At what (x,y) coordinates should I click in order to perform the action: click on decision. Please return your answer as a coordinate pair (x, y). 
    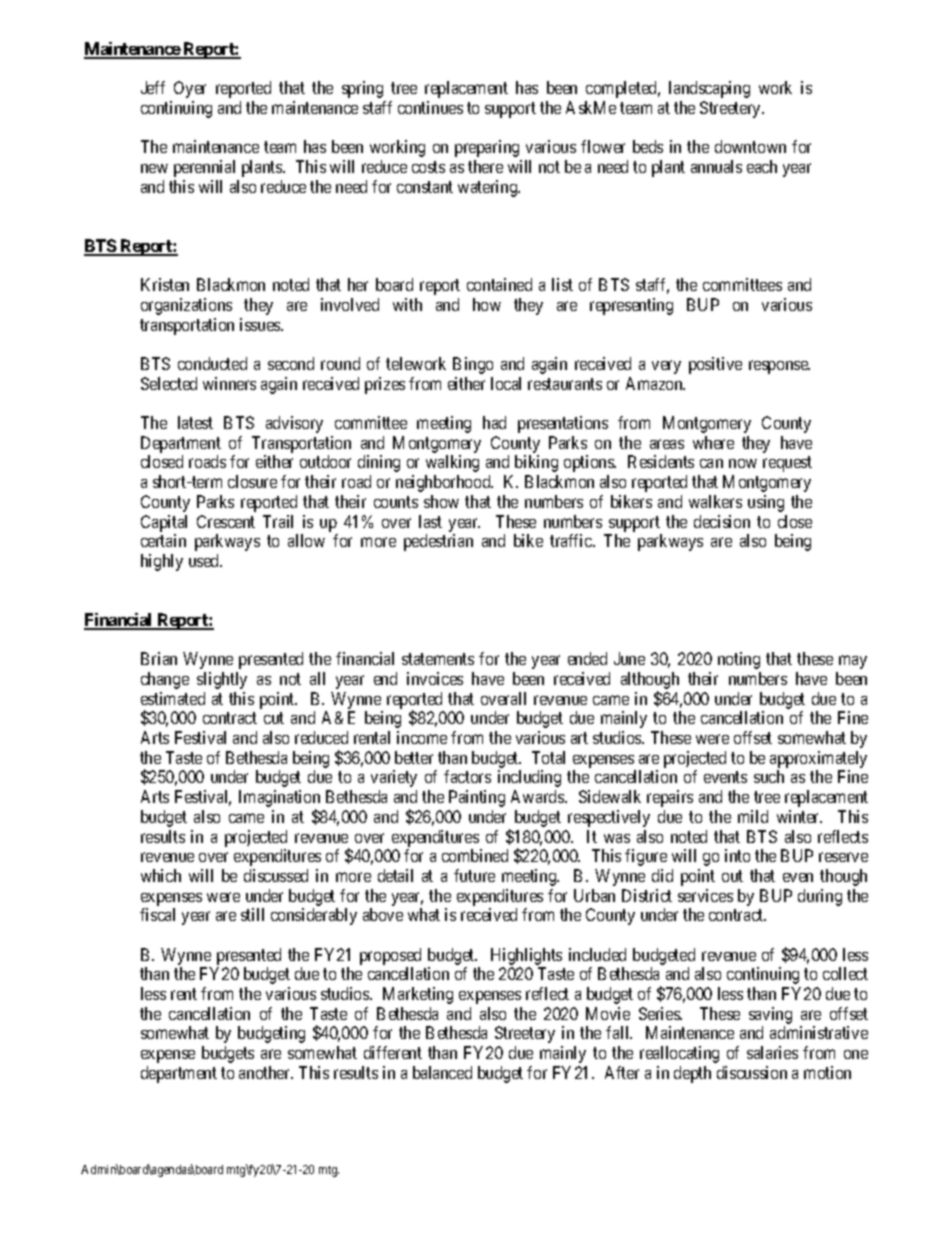
    Looking at the image, I should click on (722, 521).
